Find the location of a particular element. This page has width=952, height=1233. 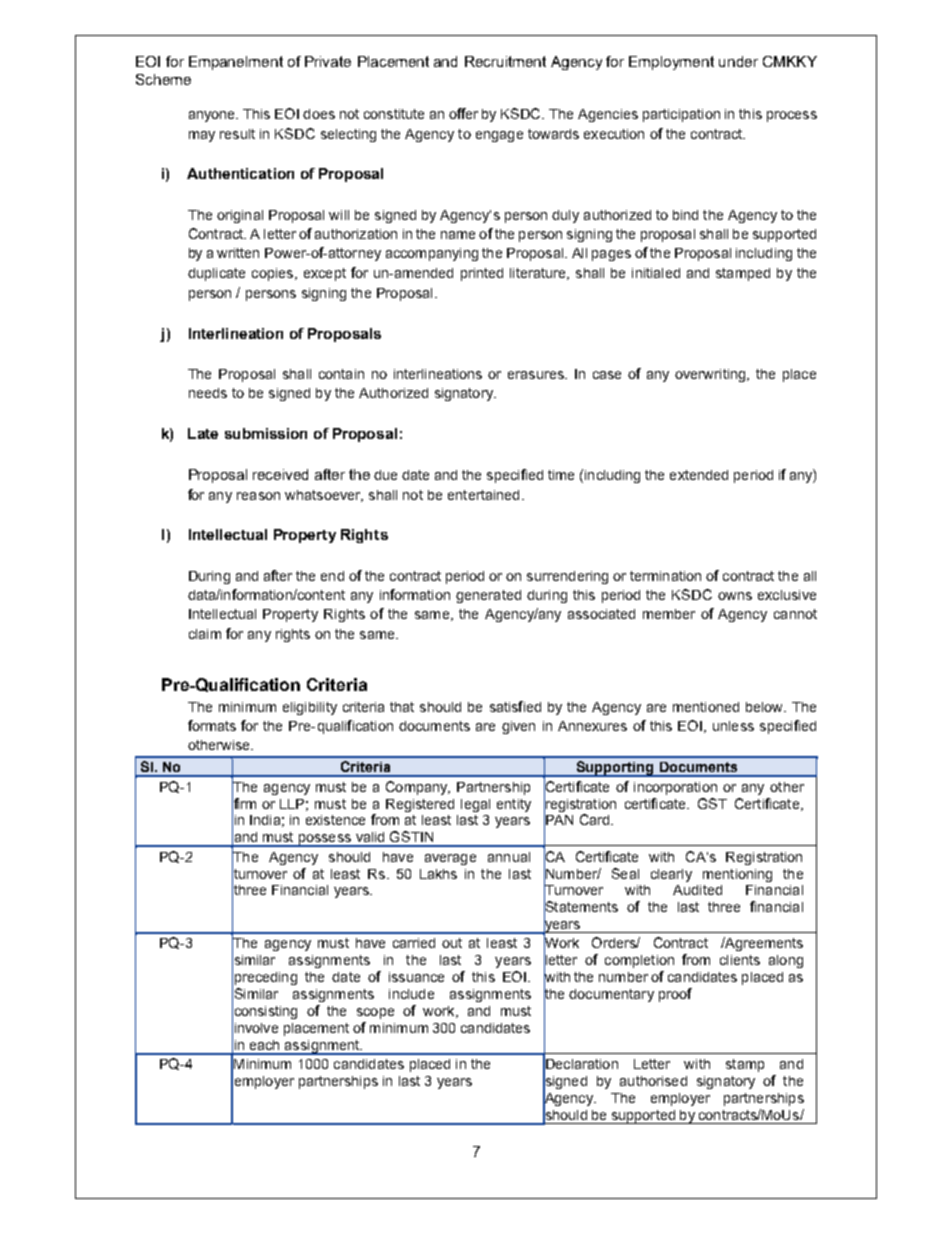

anyone is located at coordinates (213, 116).
